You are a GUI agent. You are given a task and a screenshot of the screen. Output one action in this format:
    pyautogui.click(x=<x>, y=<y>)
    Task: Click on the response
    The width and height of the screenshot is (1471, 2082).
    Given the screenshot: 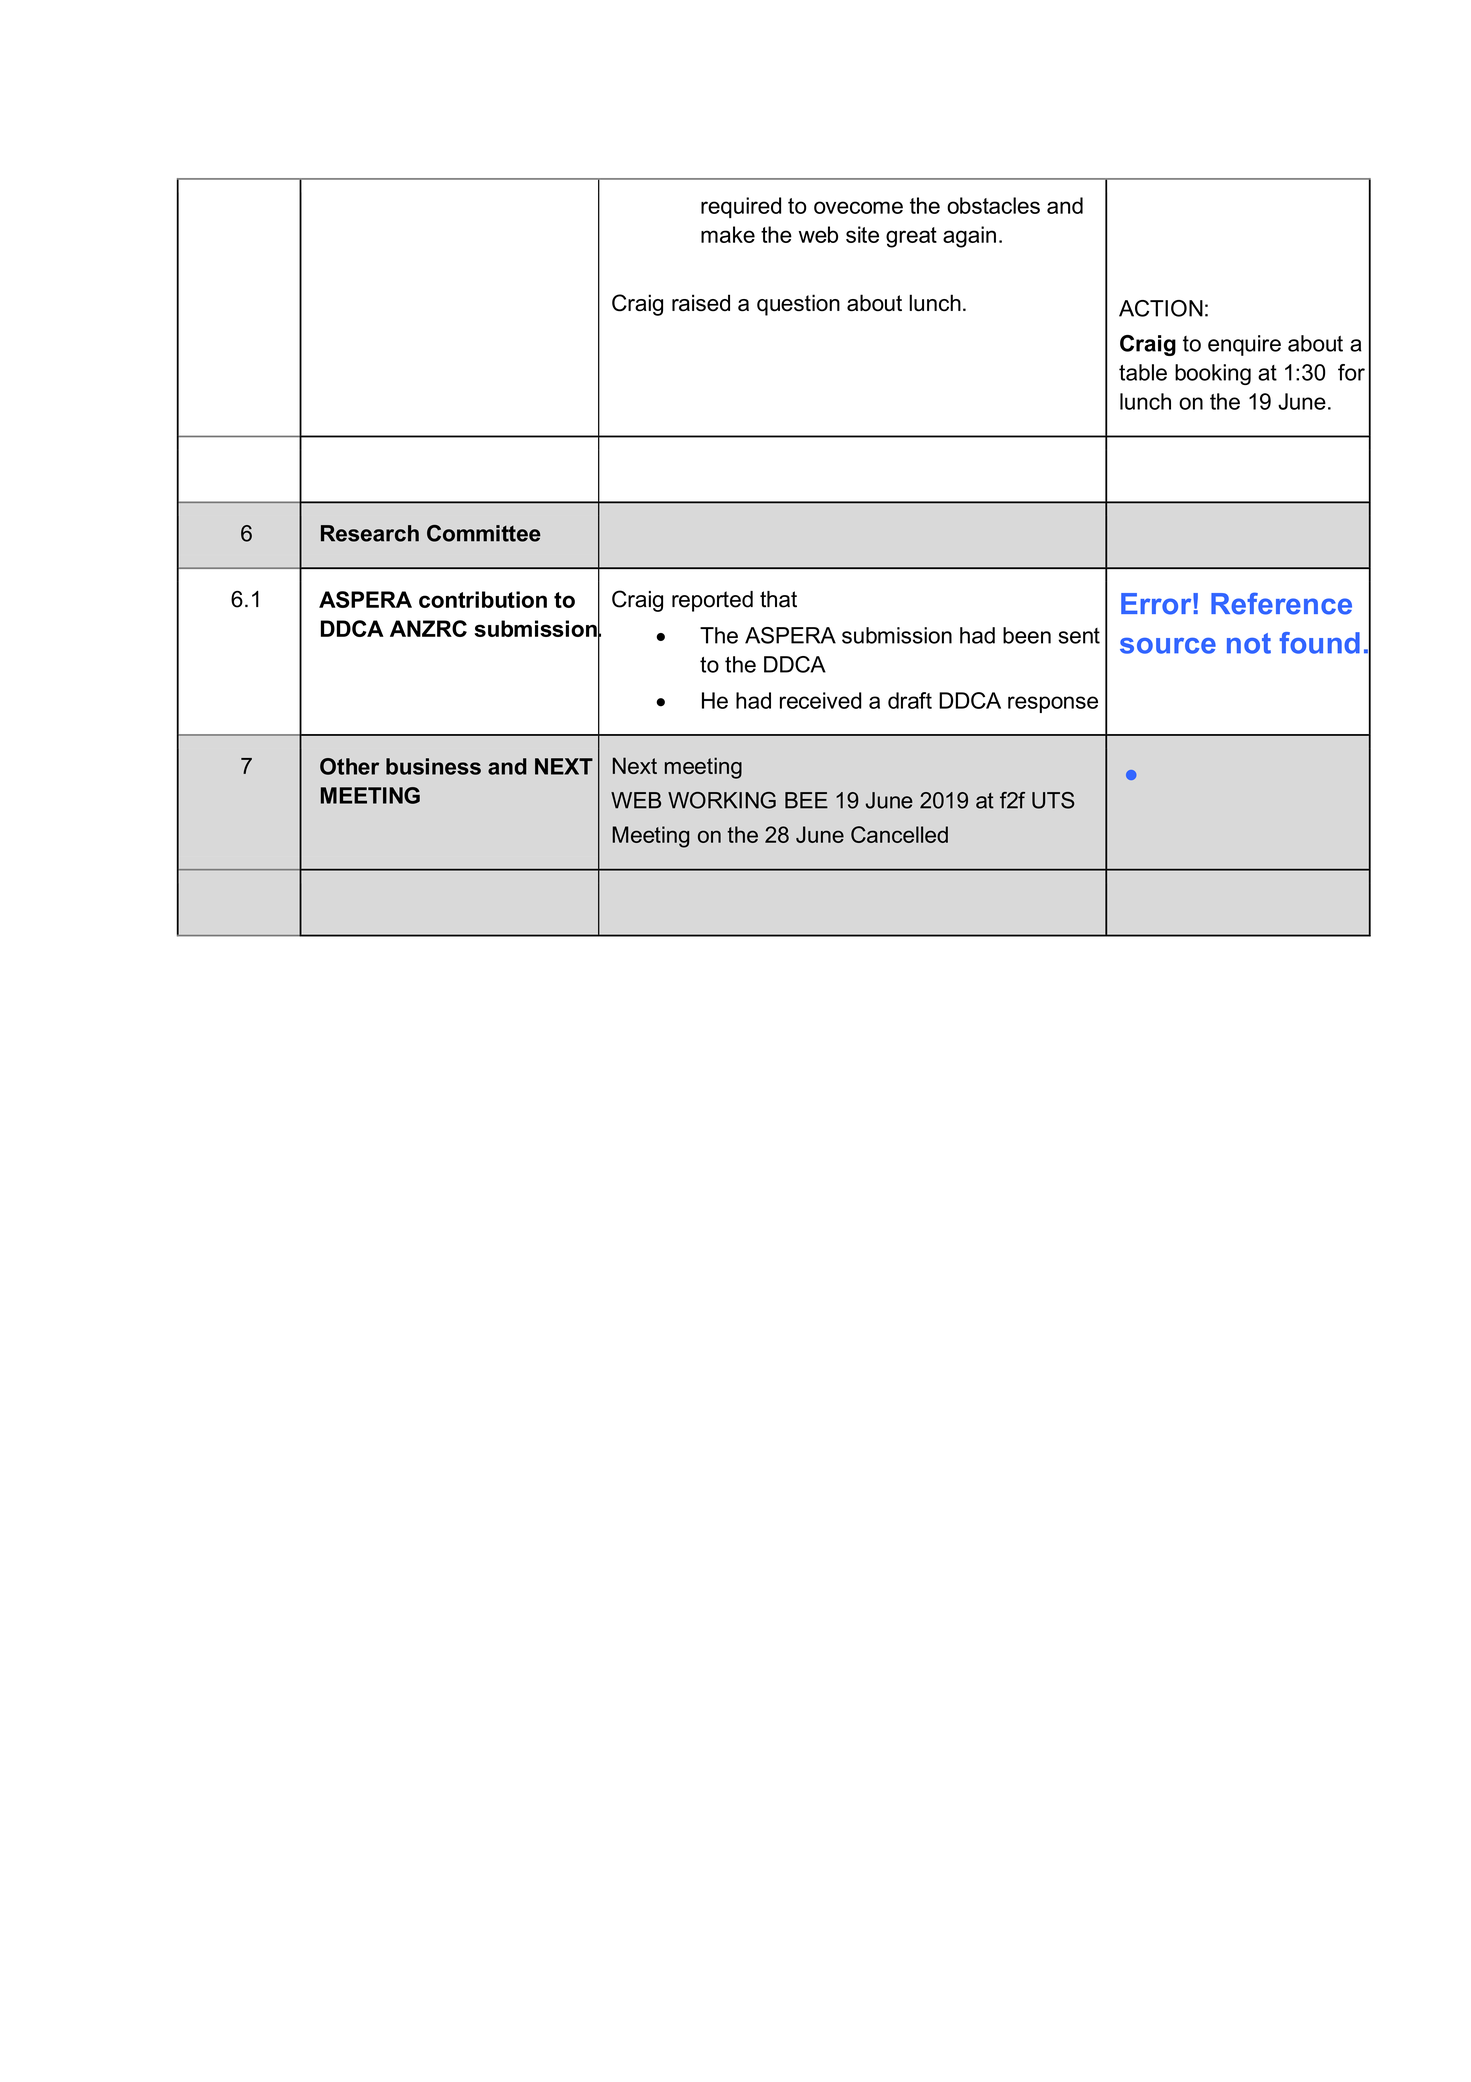 What is the action you would take?
    pyautogui.click(x=1053, y=704)
